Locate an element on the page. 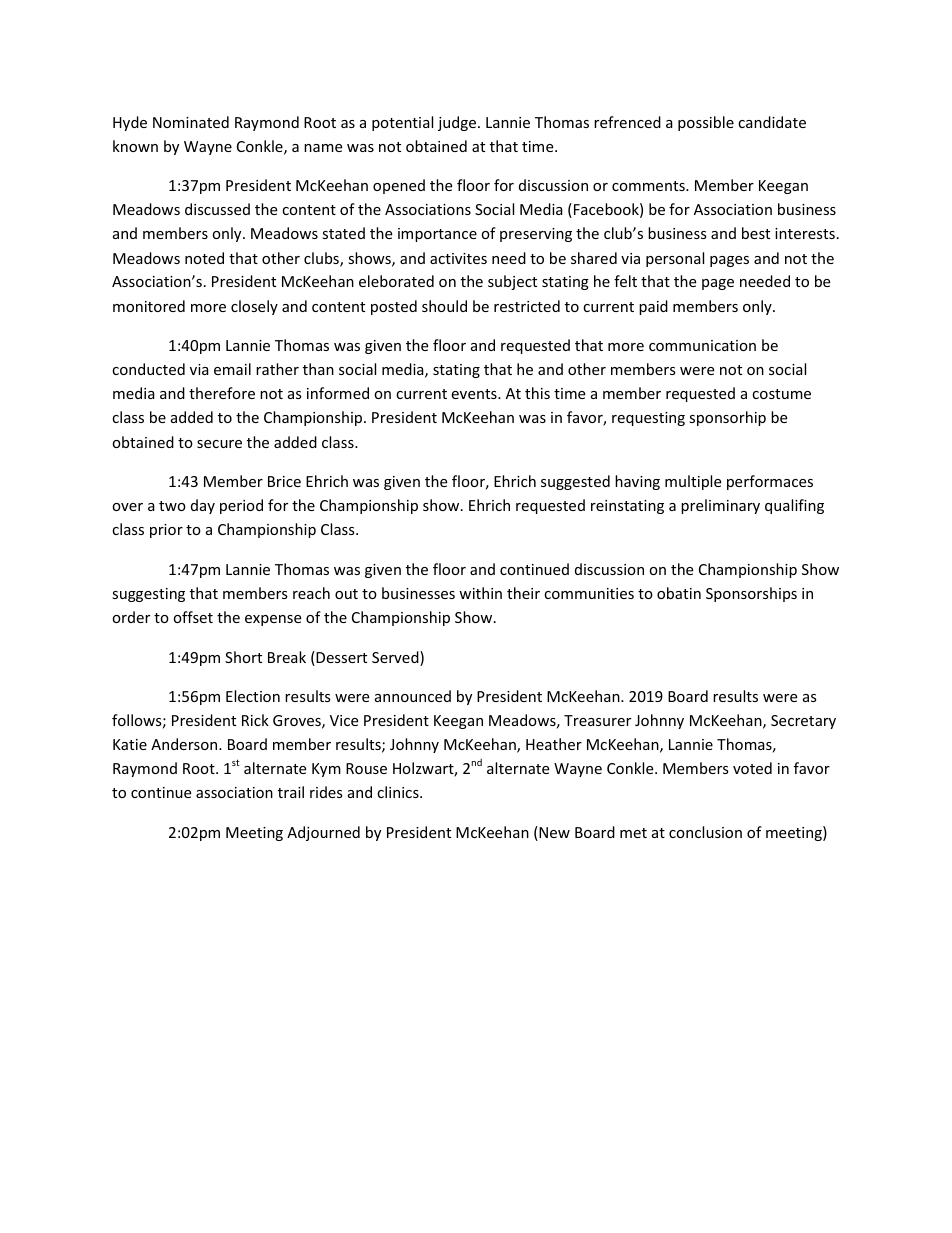  Nominated is located at coordinates (191, 122).
